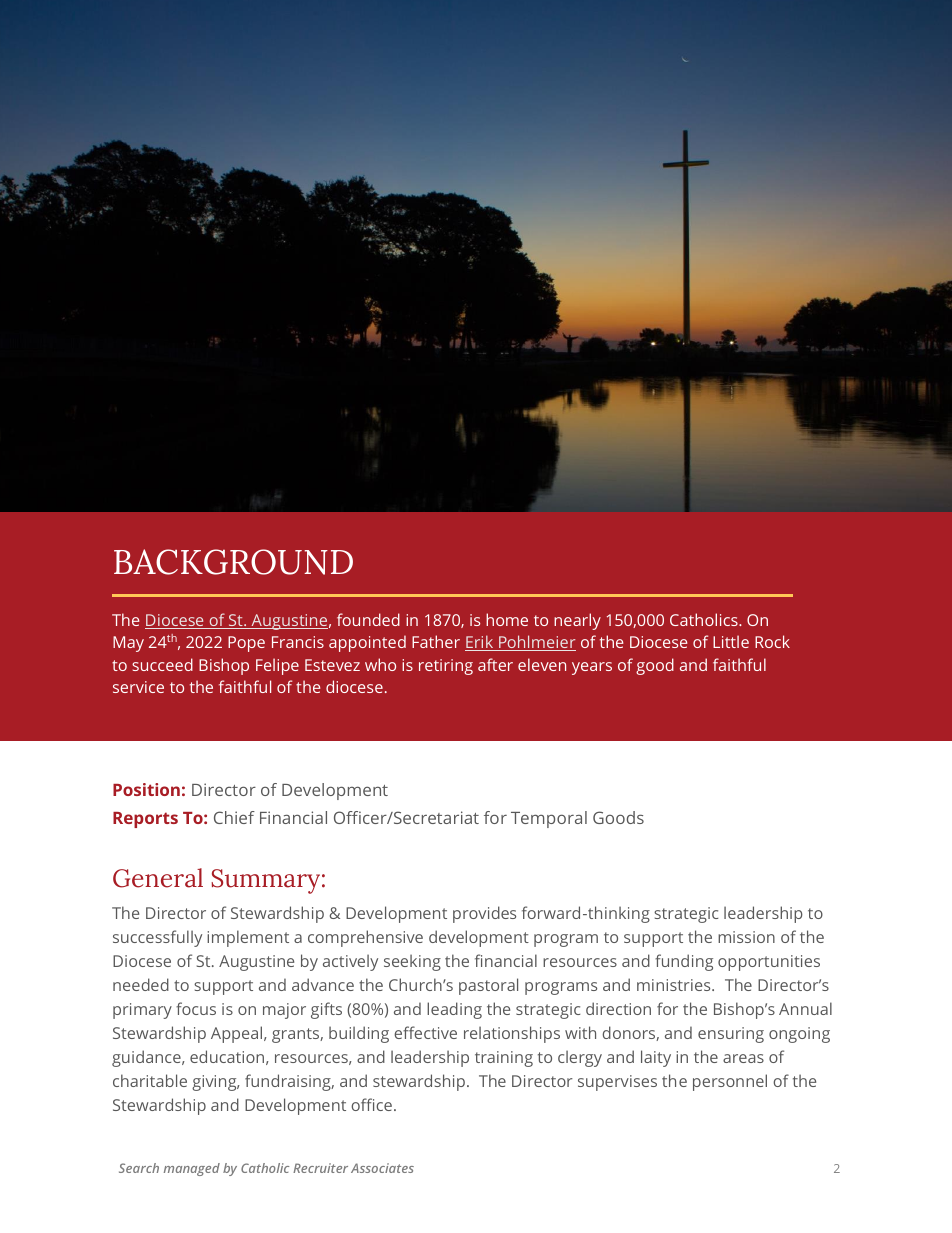 The width and height of the screenshot is (952, 1233). Describe the element at coordinates (731, 641) in the screenshot. I see `Little` at that location.
